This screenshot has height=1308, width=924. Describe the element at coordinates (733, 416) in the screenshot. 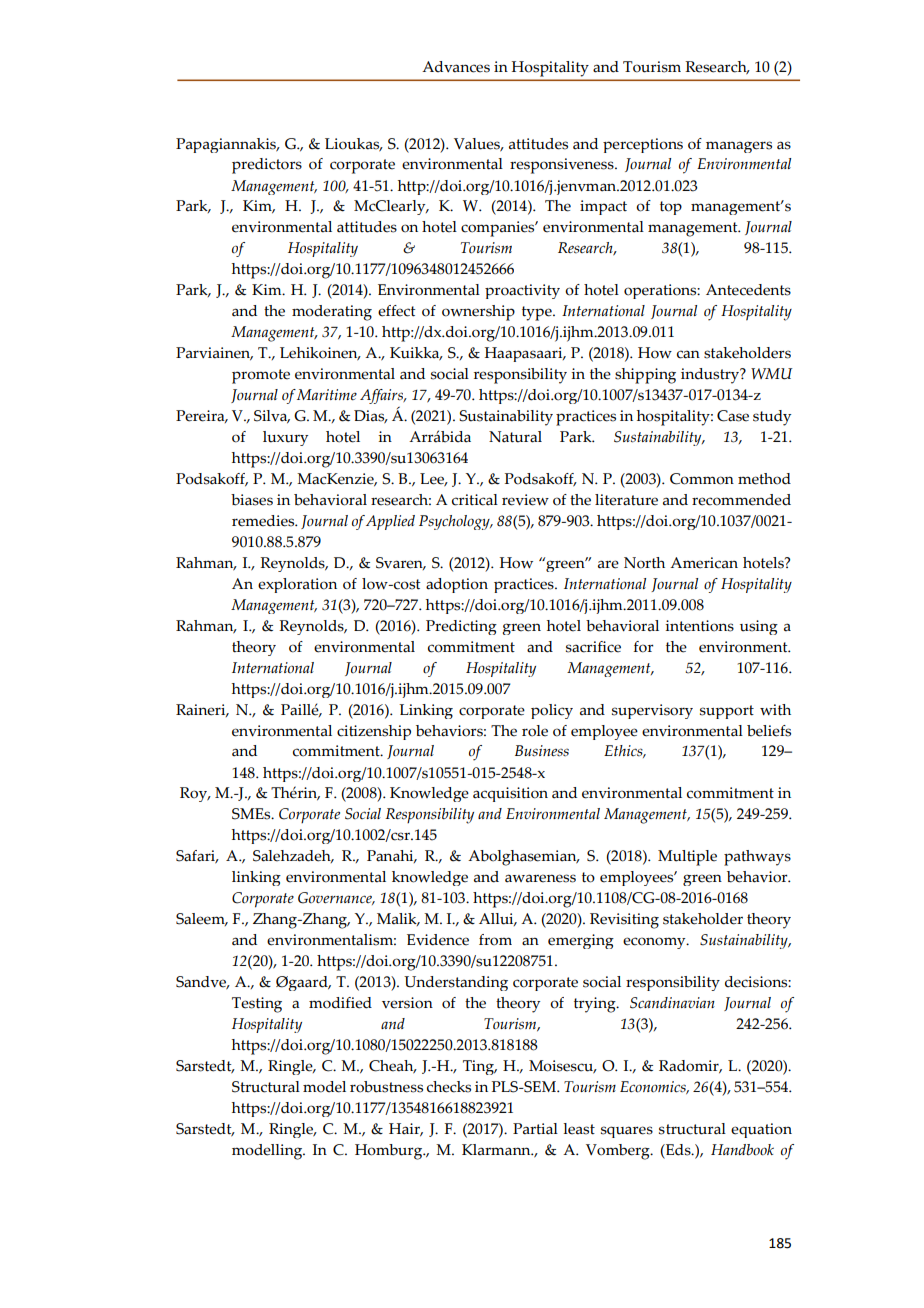

I see `Case` at that location.
